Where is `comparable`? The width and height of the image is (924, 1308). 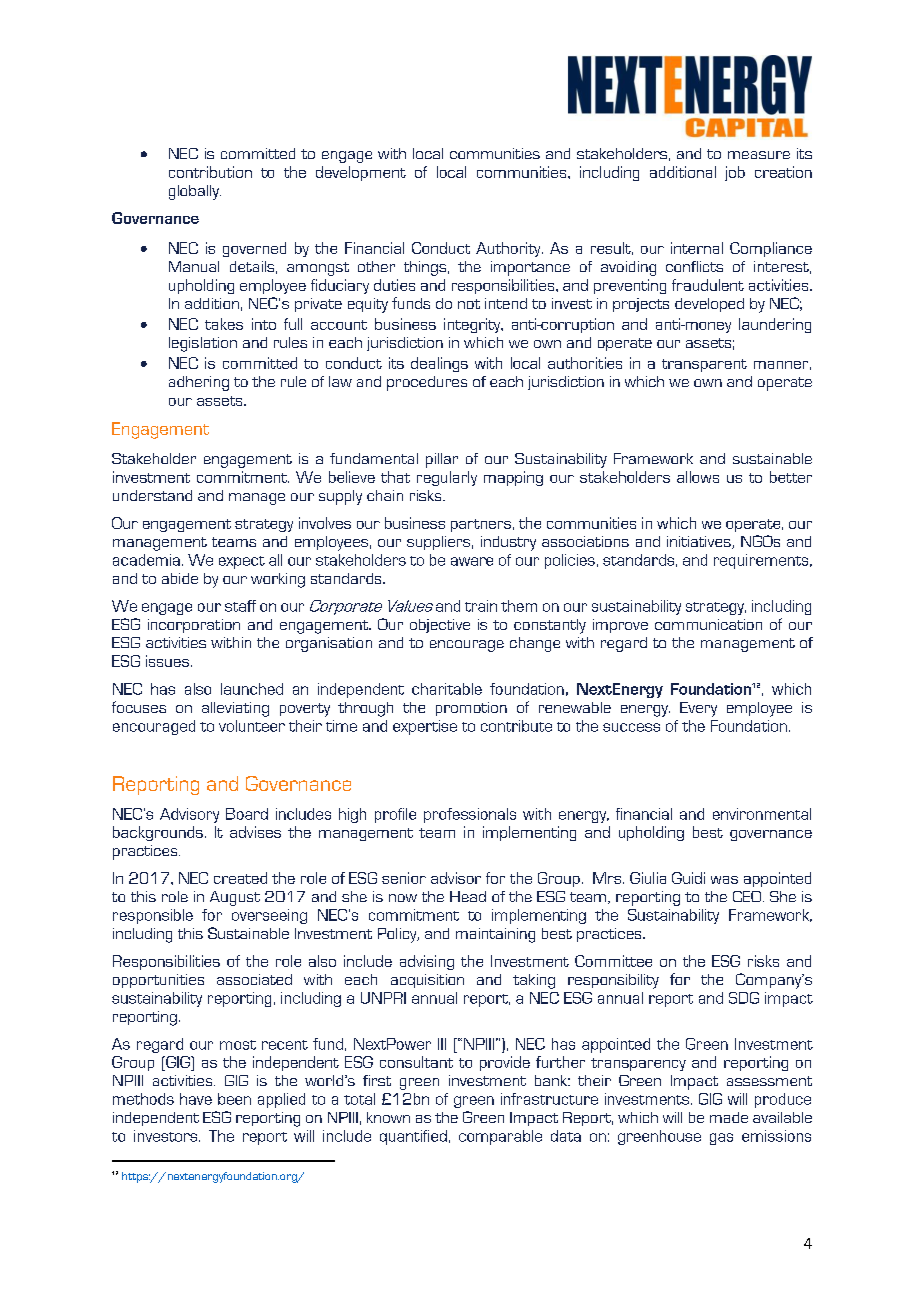 comparable is located at coordinates (500, 1137).
